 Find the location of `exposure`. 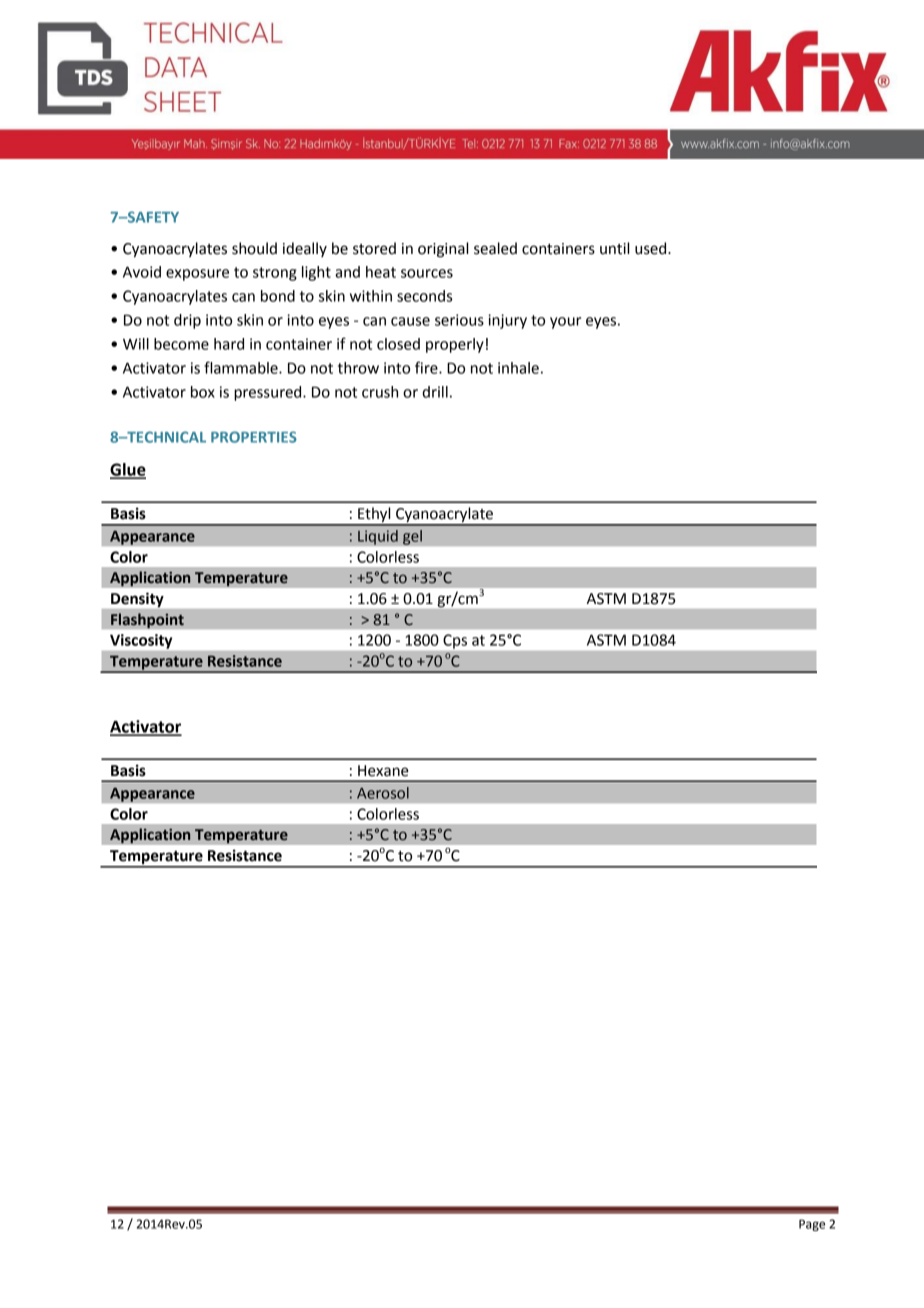

exposure is located at coordinates (197, 275).
